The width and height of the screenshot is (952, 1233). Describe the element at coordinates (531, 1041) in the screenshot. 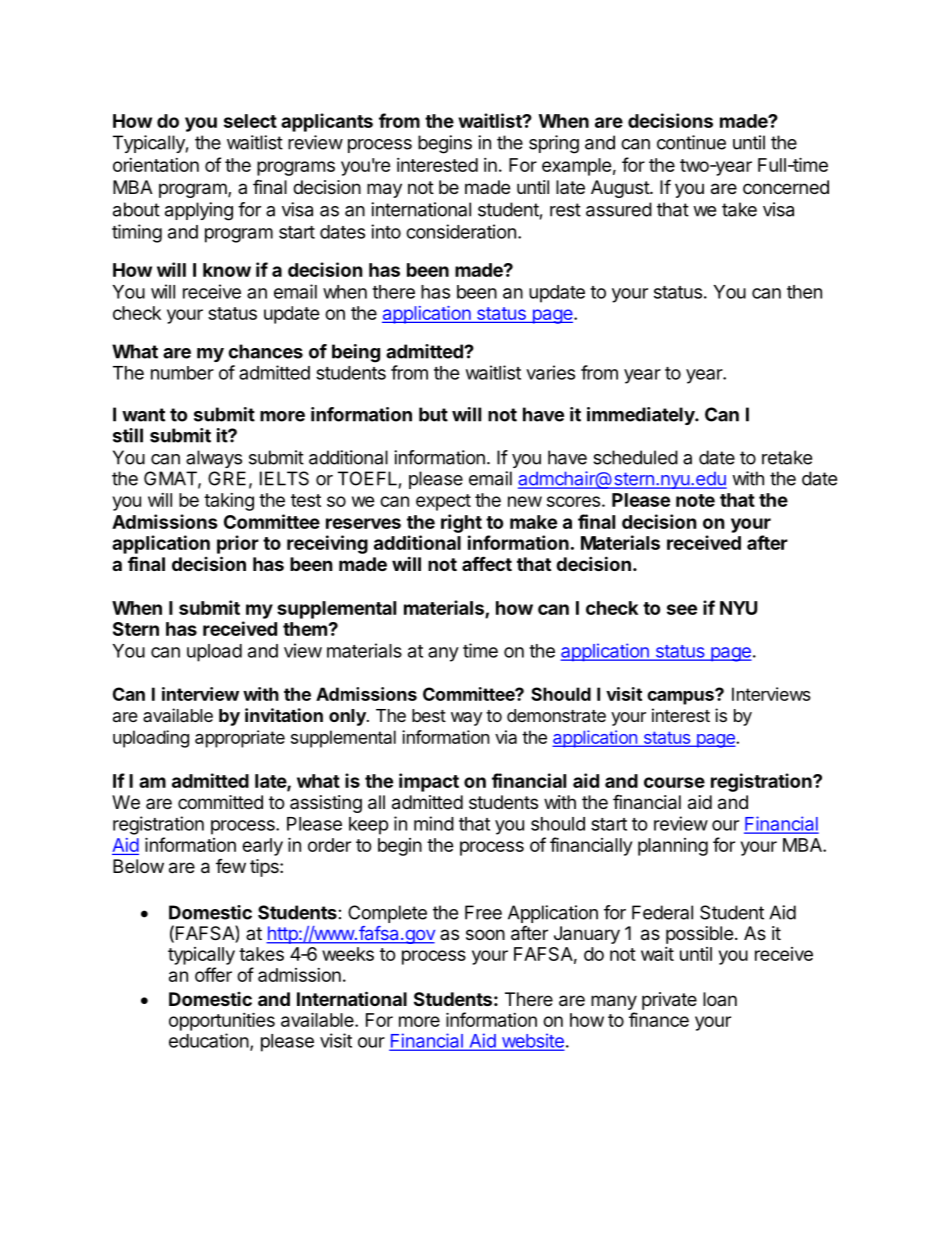

I see `website` at that location.
